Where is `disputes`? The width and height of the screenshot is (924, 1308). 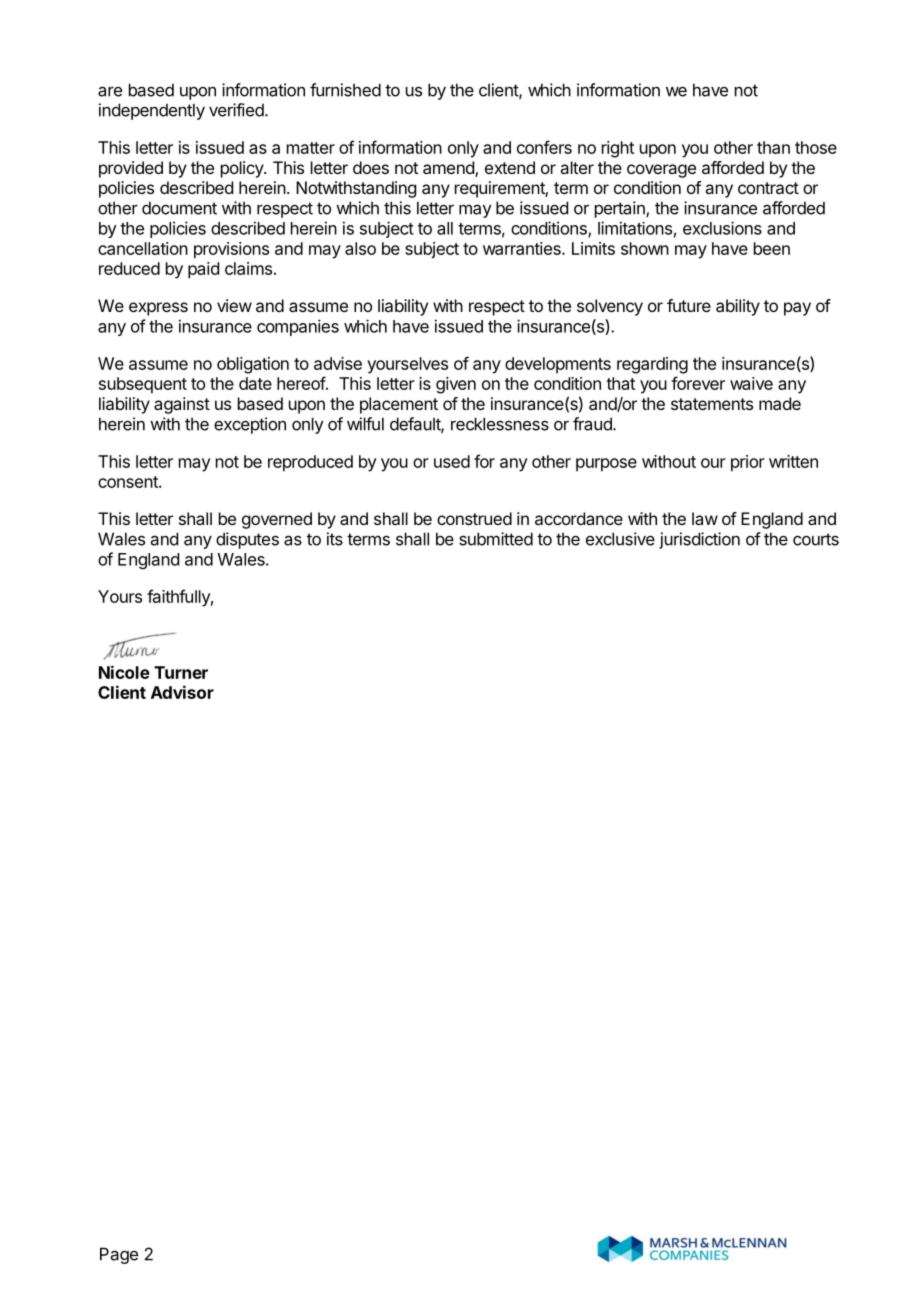 disputes is located at coordinates (247, 540).
